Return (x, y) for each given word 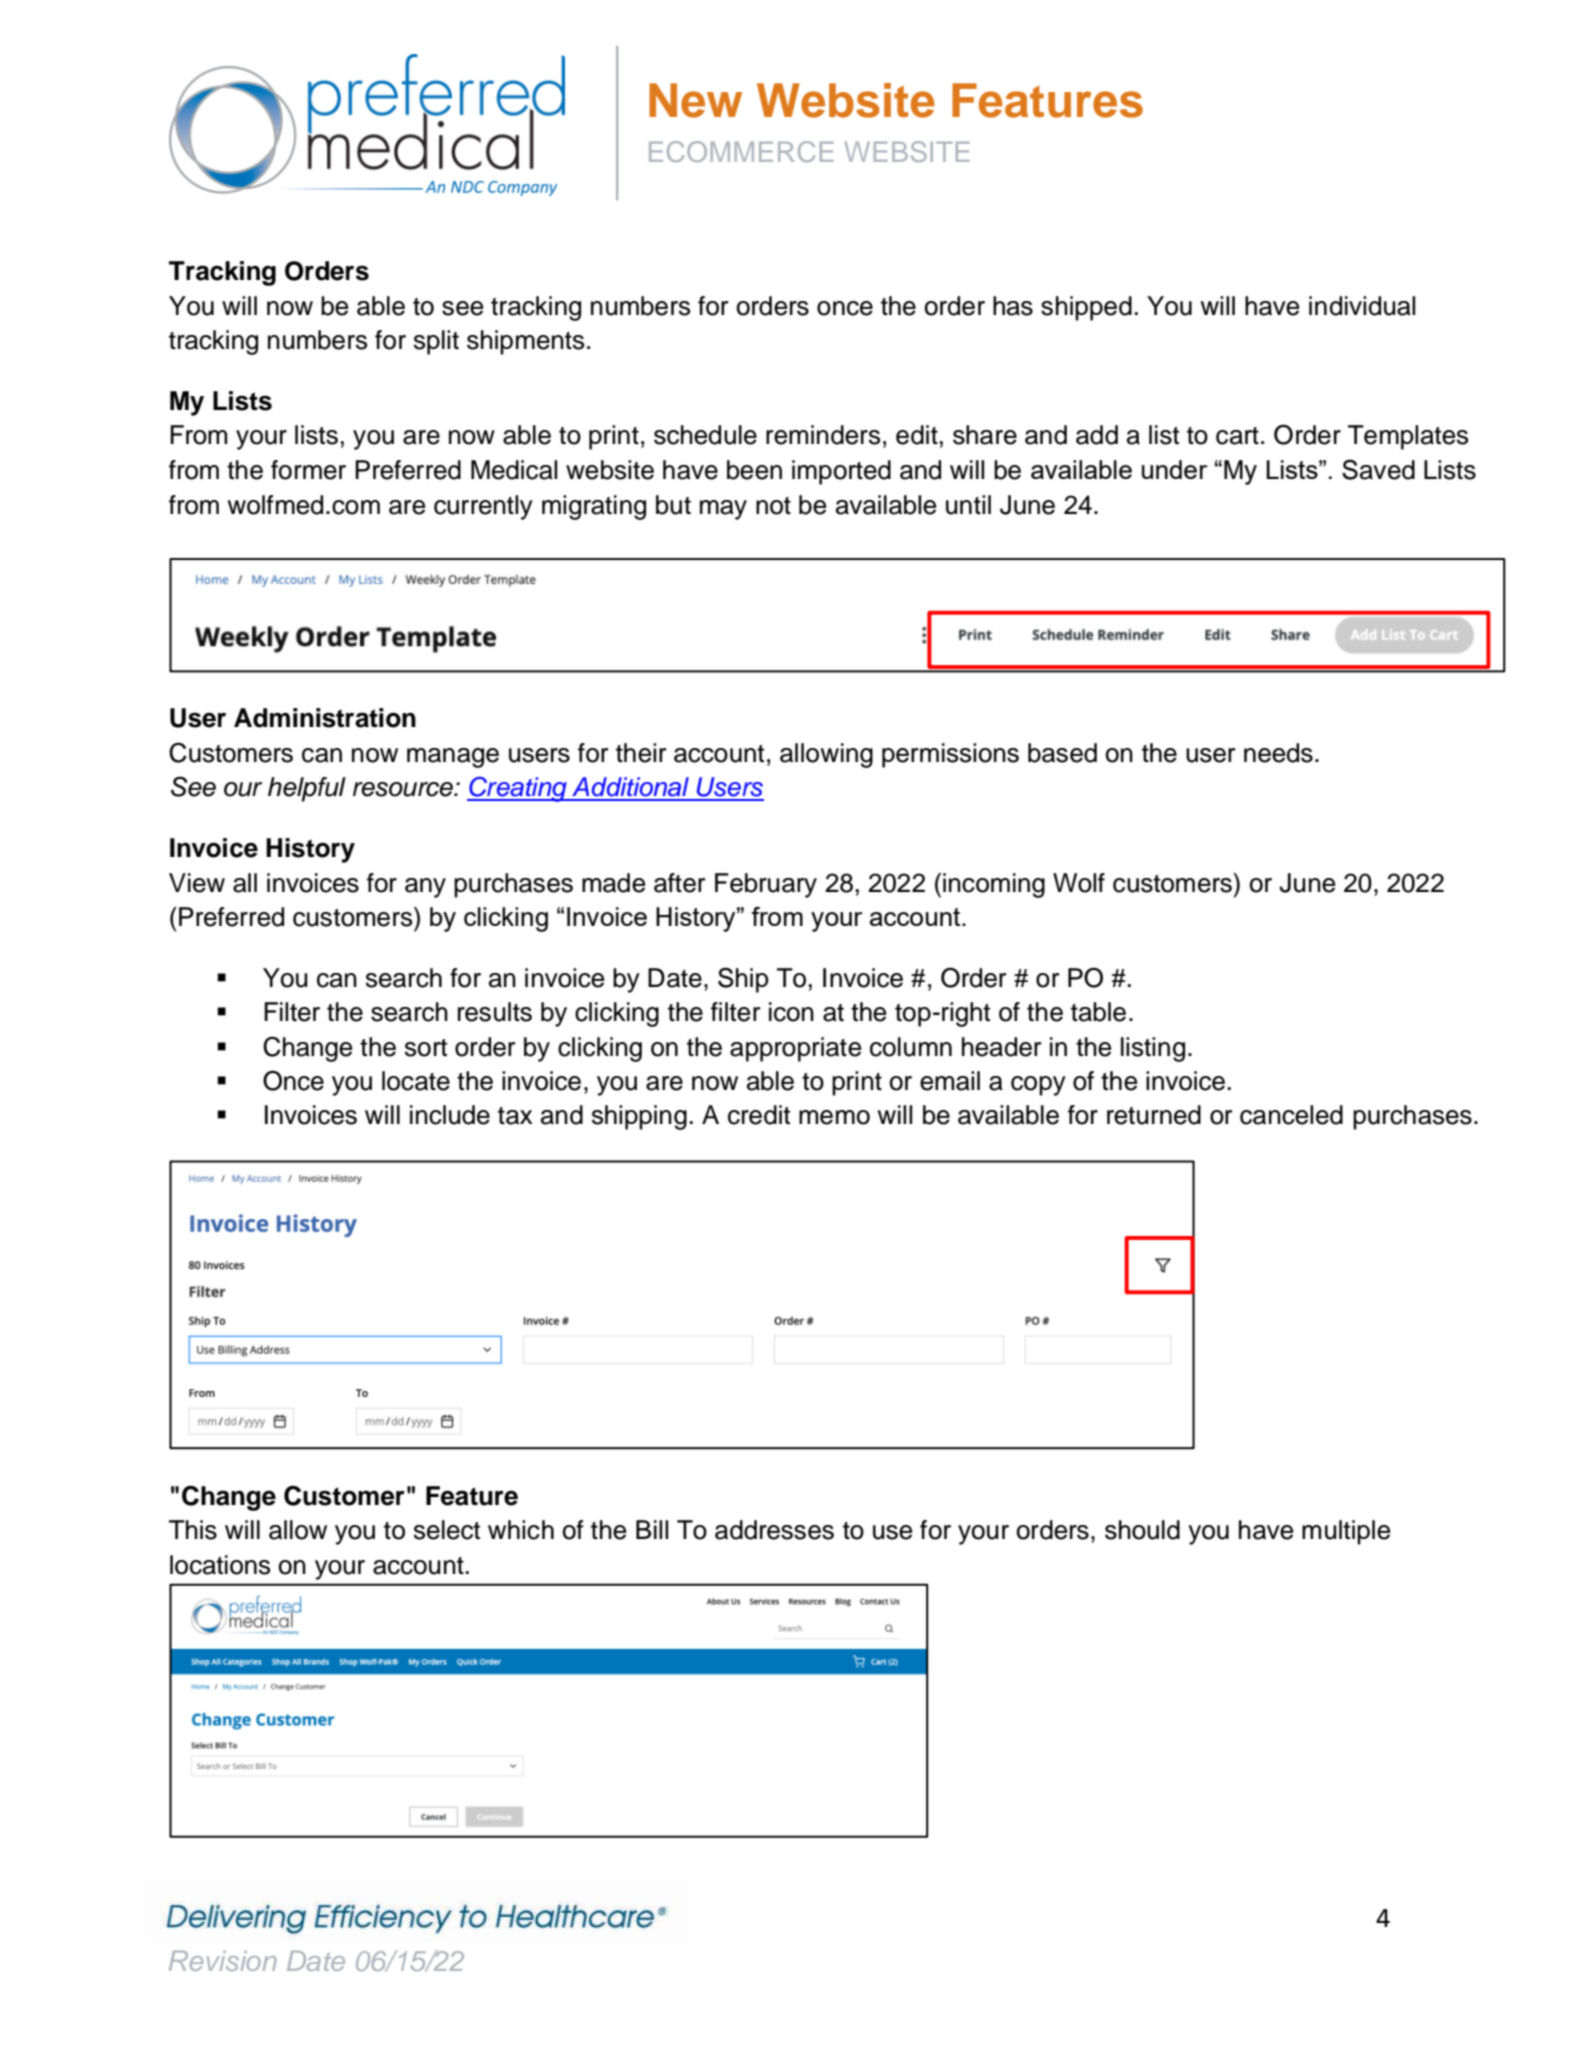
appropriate (795, 1049)
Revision (223, 1961)
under (1174, 469)
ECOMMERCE (741, 151)
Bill (652, 1529)
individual (1362, 306)
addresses (774, 1530)
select (447, 1530)
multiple (1346, 1532)
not (773, 506)
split (436, 342)
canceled (1291, 1115)
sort (426, 1048)
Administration (325, 718)
